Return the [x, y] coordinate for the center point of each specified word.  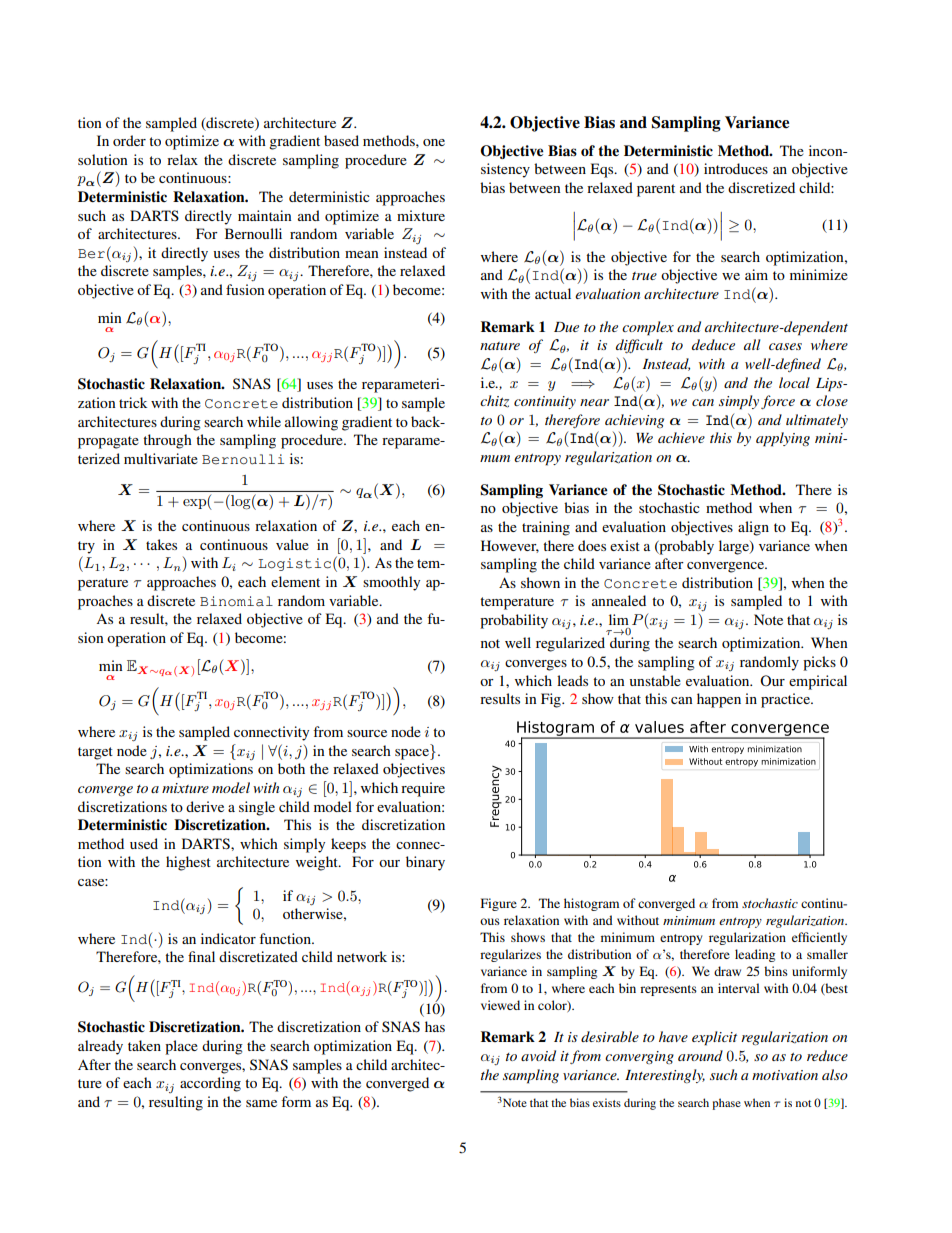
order [129, 140]
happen [719, 700]
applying [783, 439]
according [210, 1084]
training [546, 528]
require [423, 789]
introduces [736, 168]
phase [726, 1104]
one [434, 142]
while [264, 421]
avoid [538, 1055]
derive [205, 806]
